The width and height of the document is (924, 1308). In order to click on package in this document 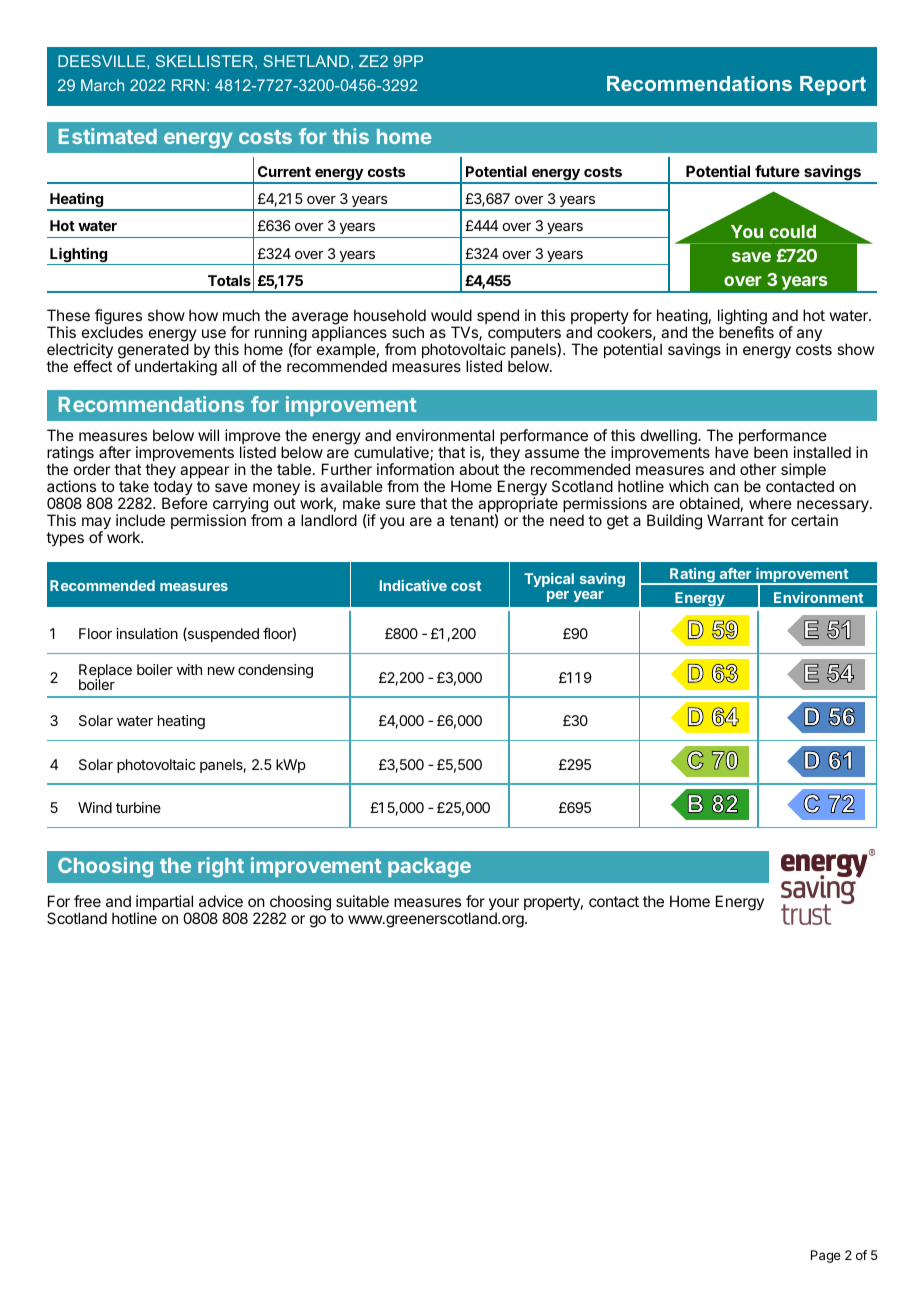, I will do `click(429, 868)`.
